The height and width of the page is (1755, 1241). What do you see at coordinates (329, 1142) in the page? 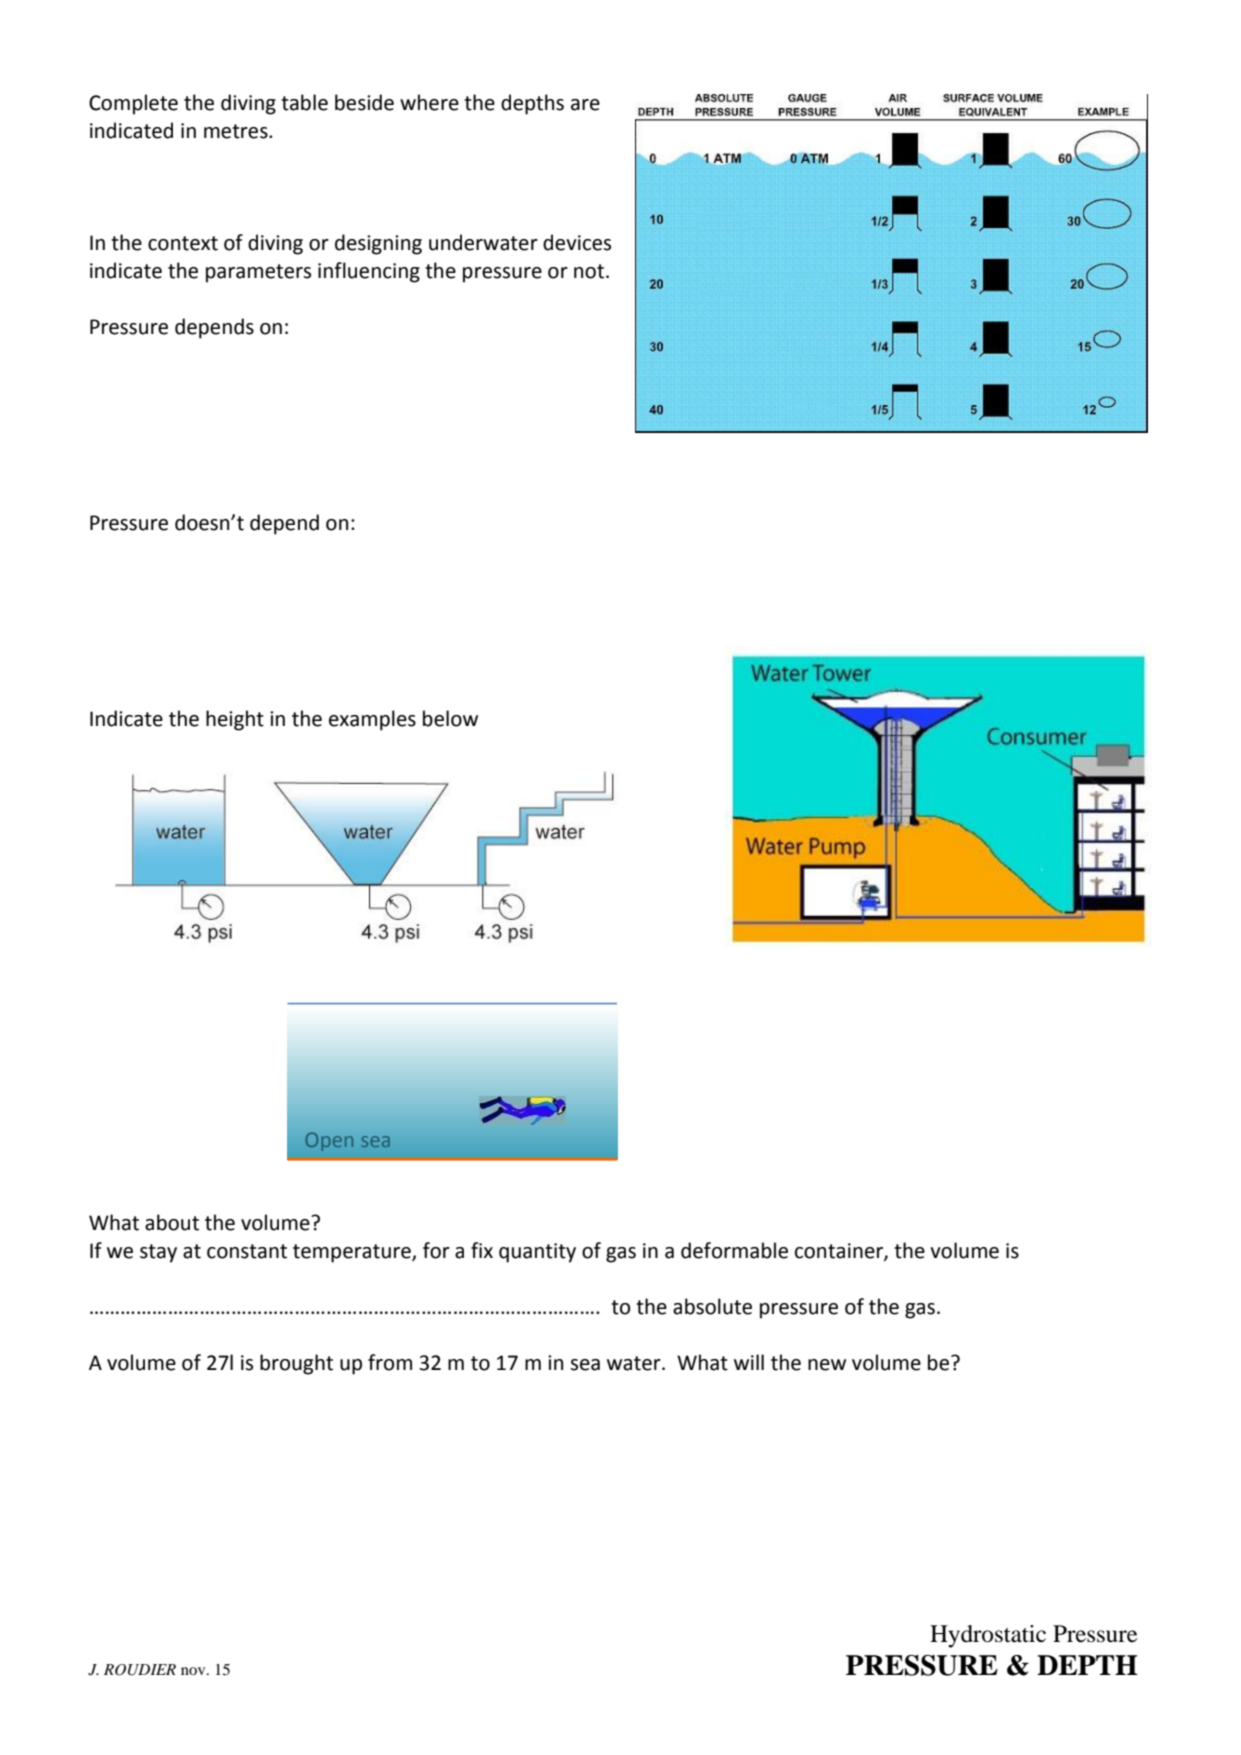
I see `Open` at bounding box center [329, 1142].
